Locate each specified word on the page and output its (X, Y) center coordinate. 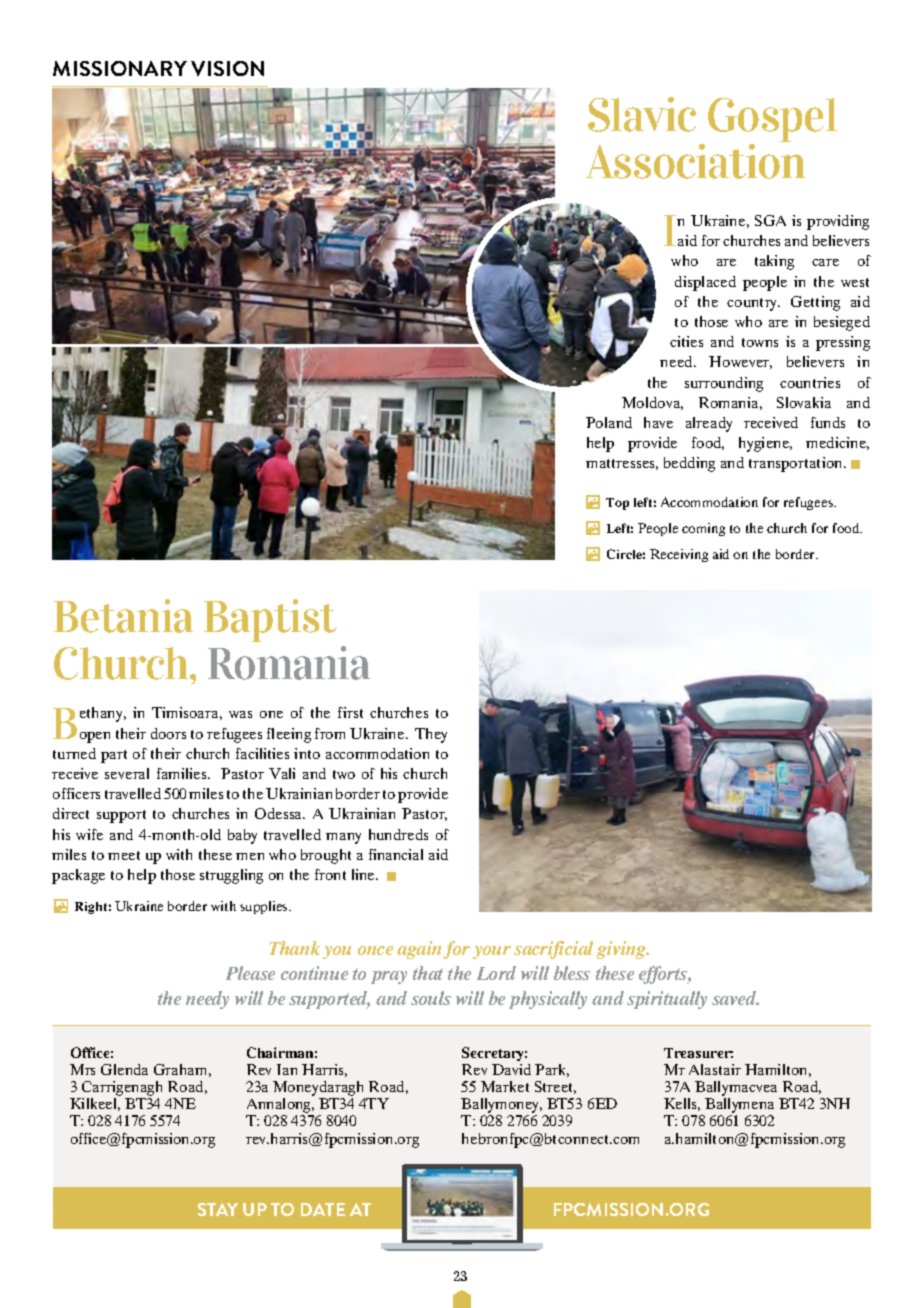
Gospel (772, 121)
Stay (218, 1209)
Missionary (120, 68)
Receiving (679, 555)
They (431, 735)
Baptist (270, 620)
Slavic (642, 114)
